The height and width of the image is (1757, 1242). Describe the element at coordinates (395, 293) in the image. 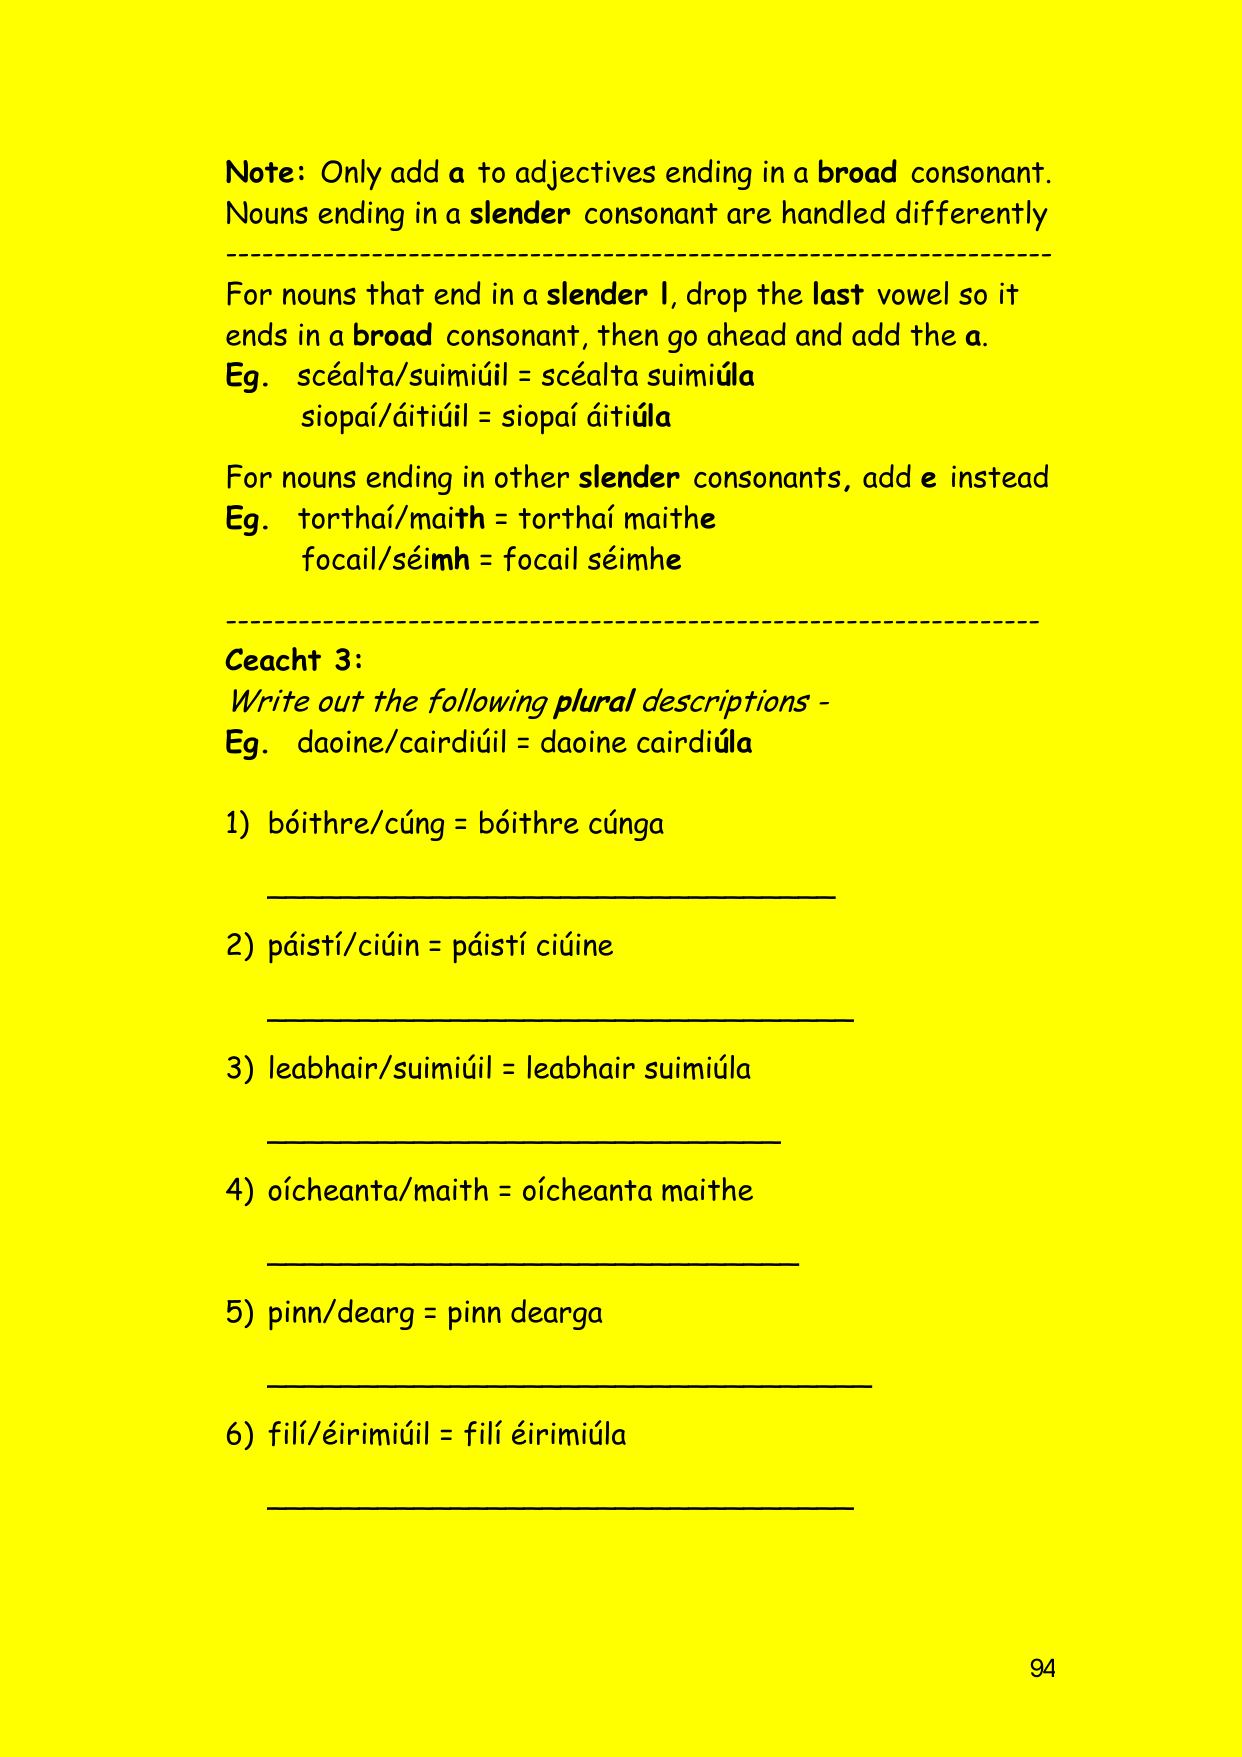

I see `that` at that location.
